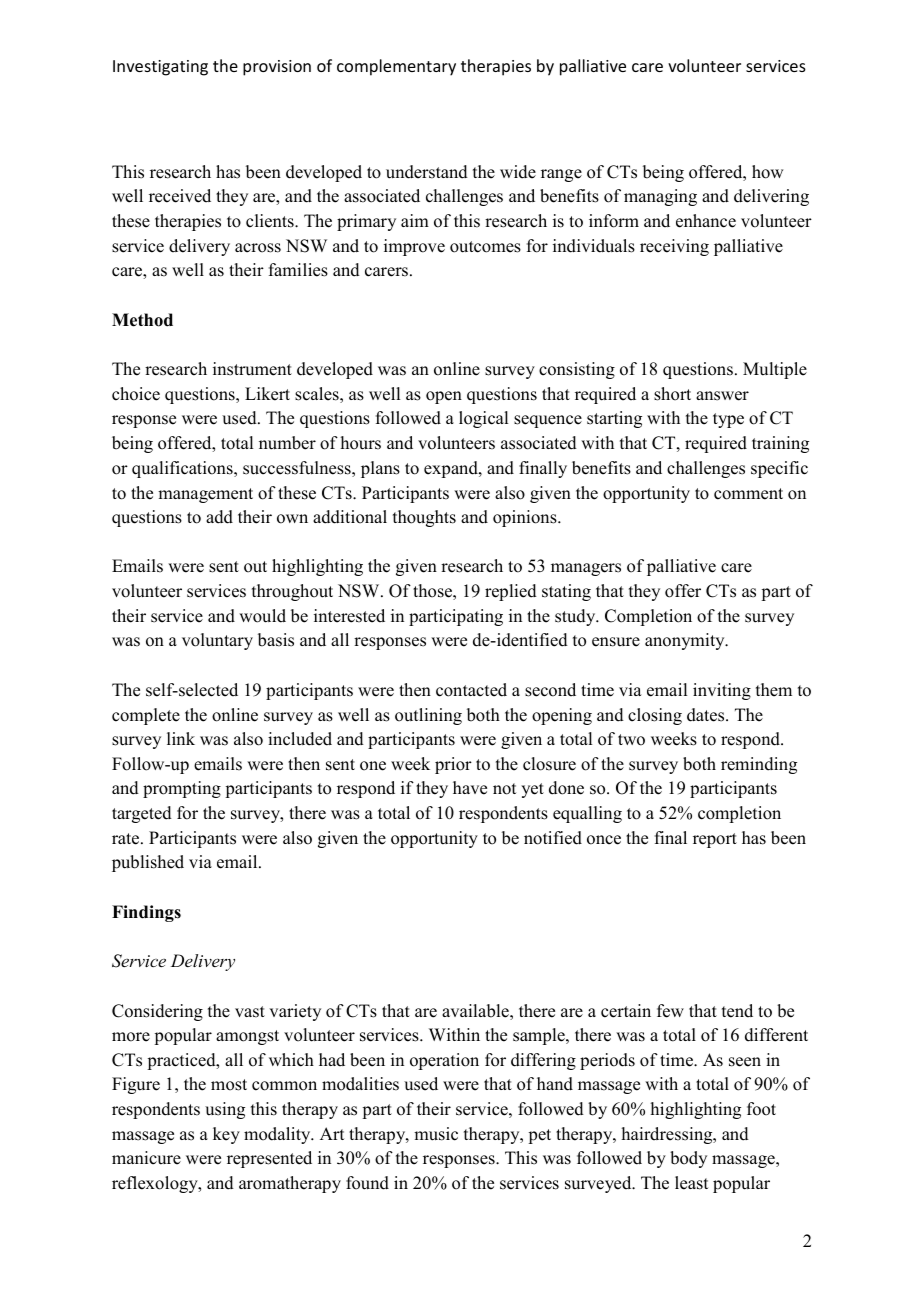 The width and height of the page is (924, 1309). What do you see at coordinates (728, 420) in the page?
I see `type` at bounding box center [728, 420].
